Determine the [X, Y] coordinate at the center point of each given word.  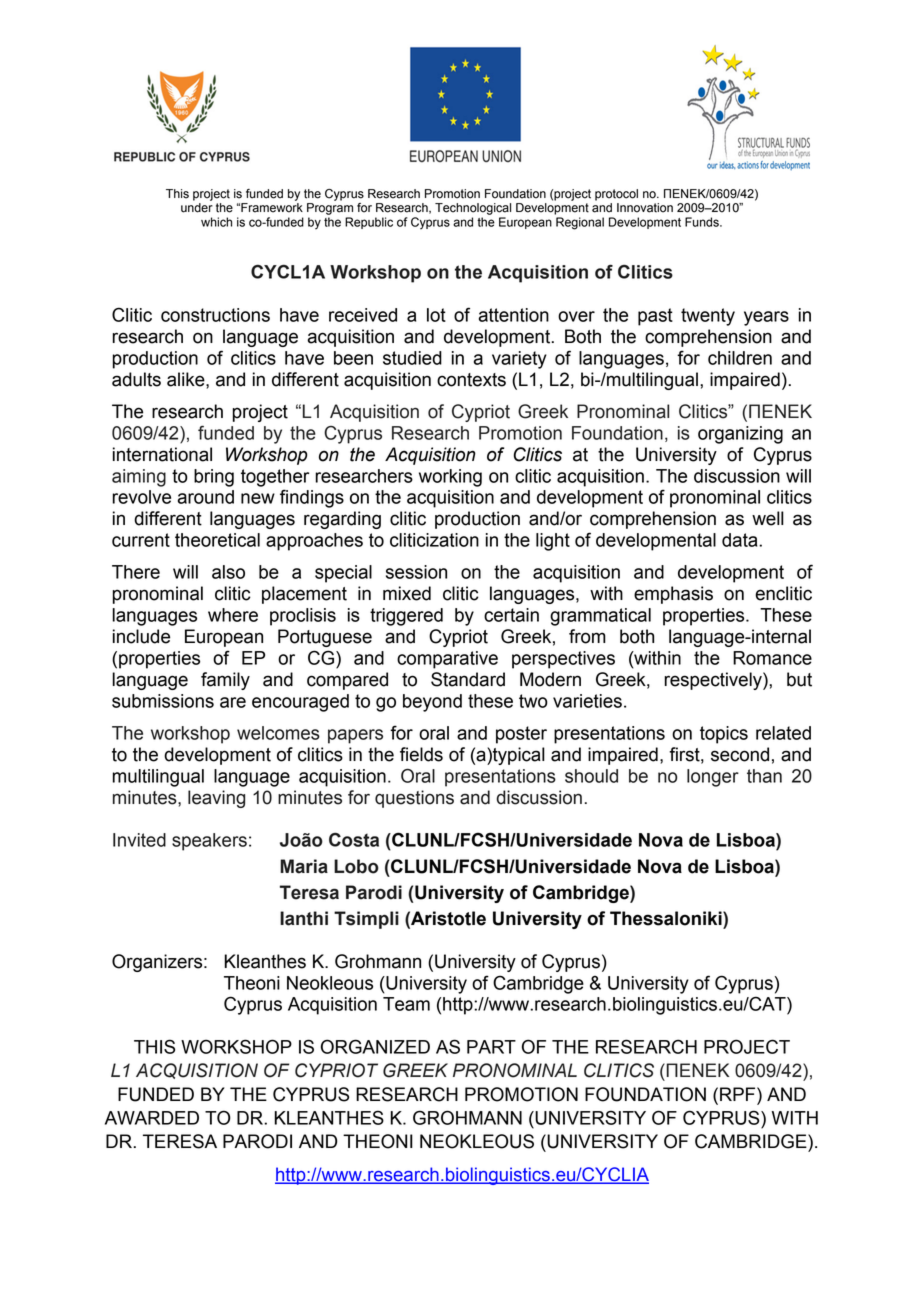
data [741, 540]
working [450, 478]
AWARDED [152, 1118]
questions [414, 799]
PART [491, 1047]
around [206, 497]
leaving [216, 799]
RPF [739, 1094]
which [216, 222]
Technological [473, 209]
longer [713, 778]
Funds [703, 222]
